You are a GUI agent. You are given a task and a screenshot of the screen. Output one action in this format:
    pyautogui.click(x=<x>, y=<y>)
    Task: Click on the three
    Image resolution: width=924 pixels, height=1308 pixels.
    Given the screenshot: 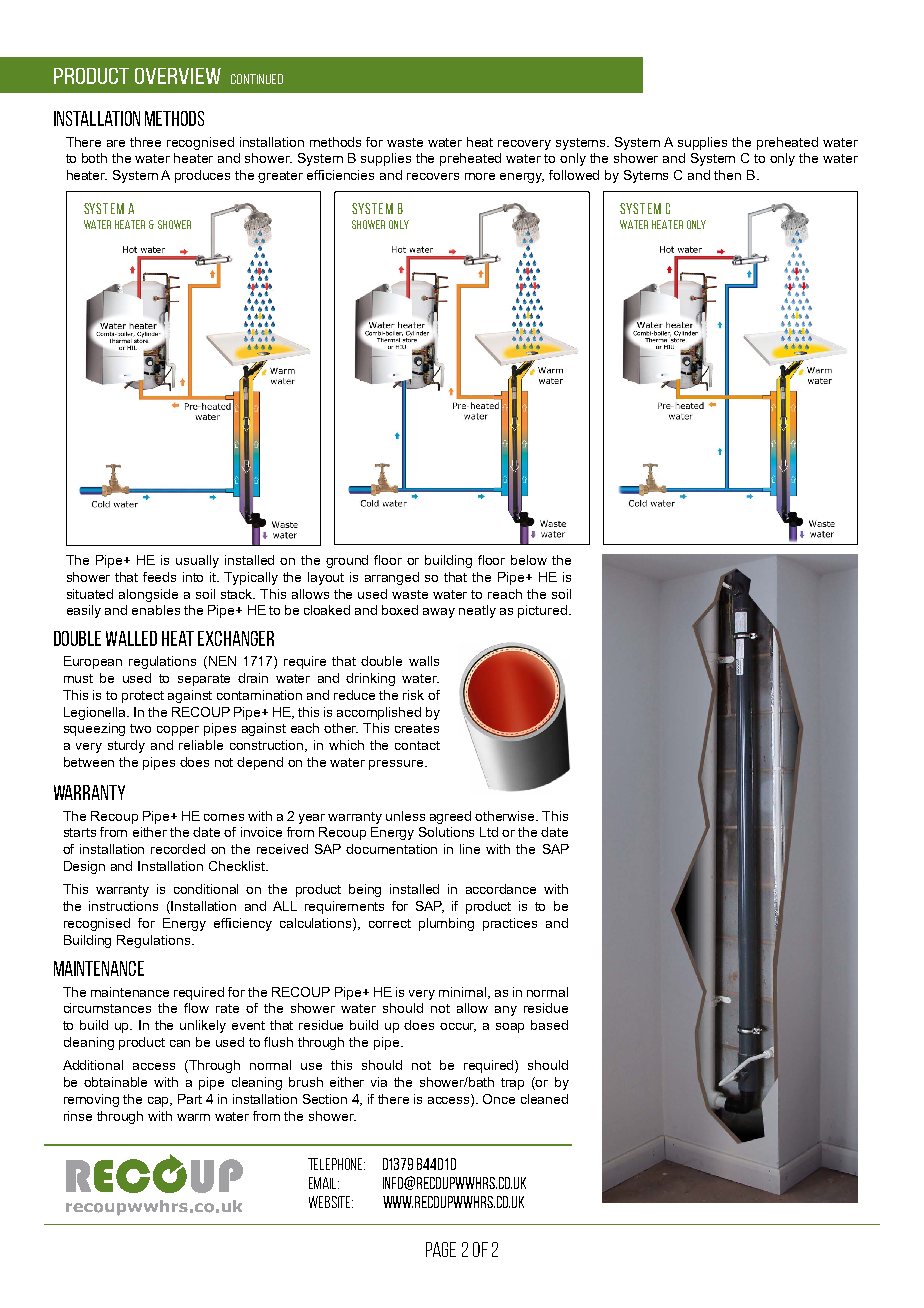 What is the action you would take?
    pyautogui.click(x=145, y=142)
